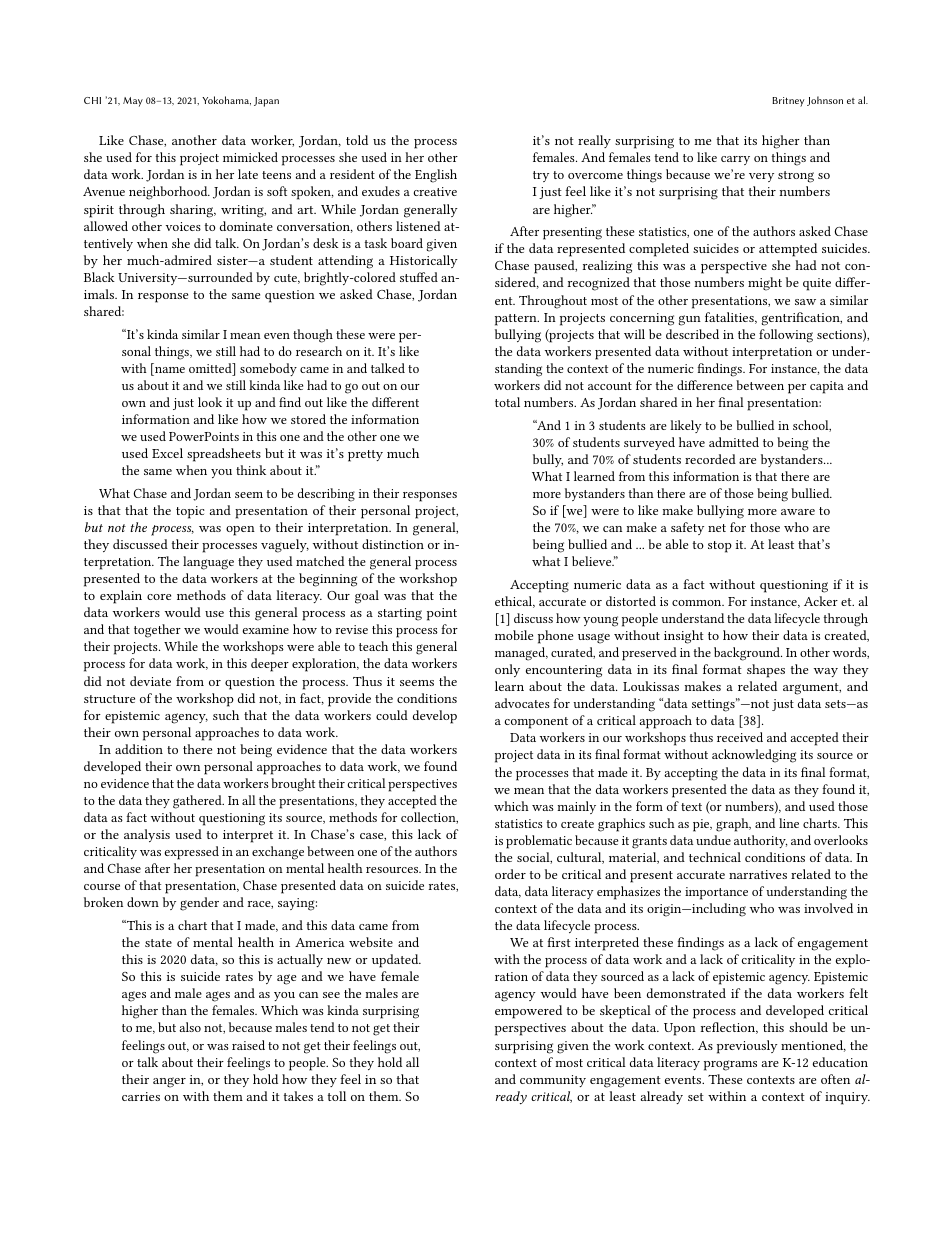  Describe the element at coordinates (133, 102) in the image. I see `May` at that location.
